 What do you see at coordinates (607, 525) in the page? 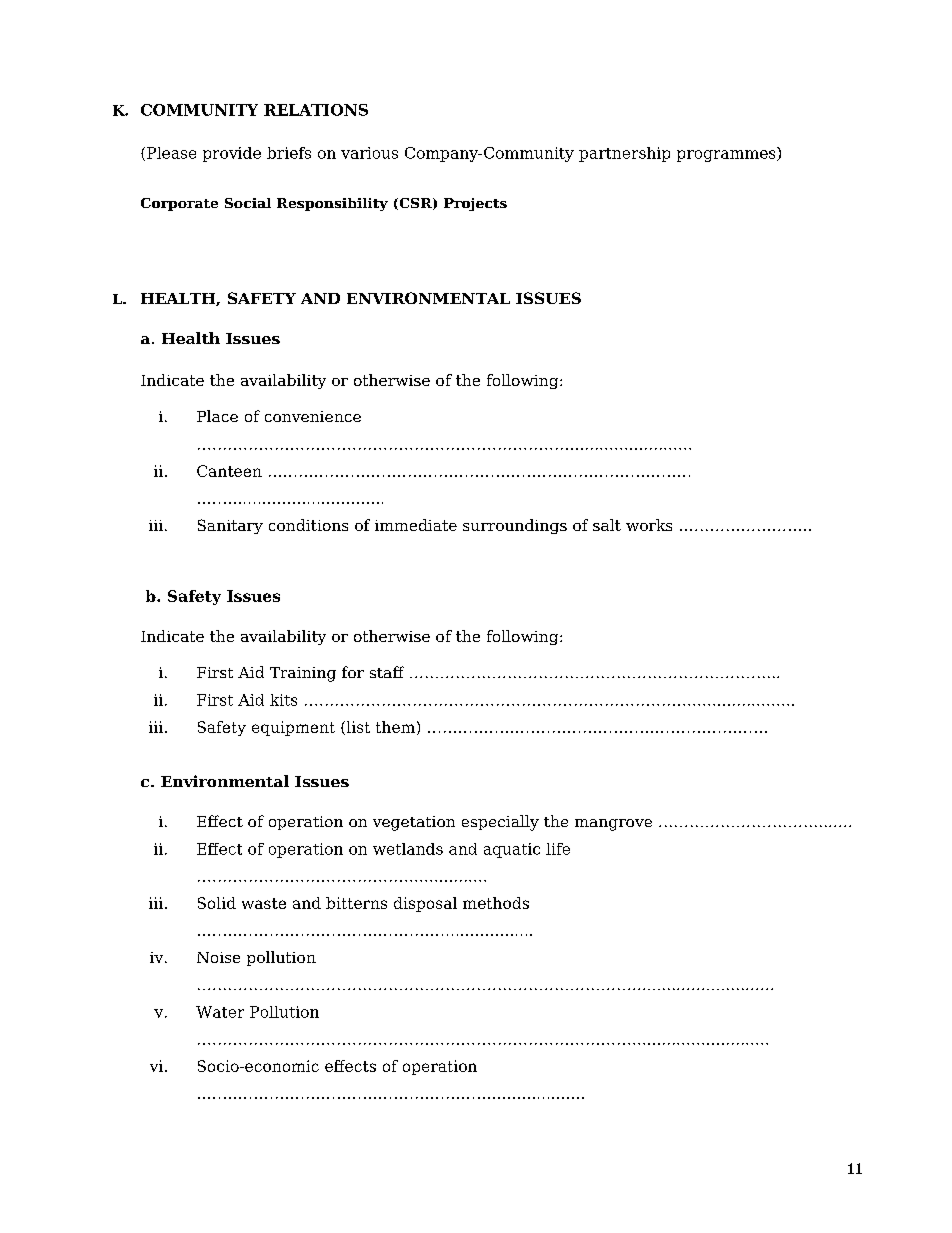
I see `salt` at bounding box center [607, 525].
